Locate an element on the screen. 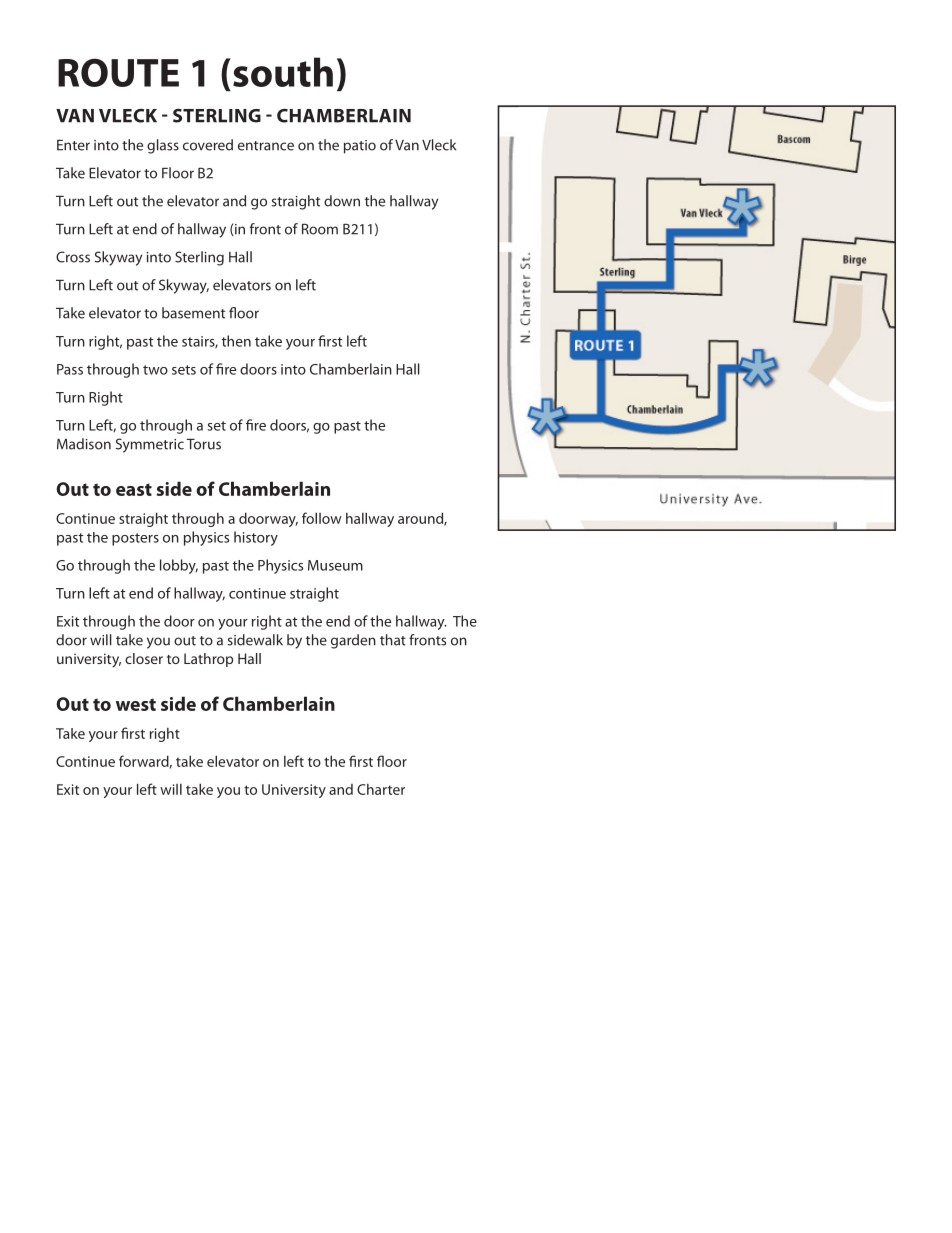 This screenshot has height=1233, width=952. closer is located at coordinates (144, 658).
